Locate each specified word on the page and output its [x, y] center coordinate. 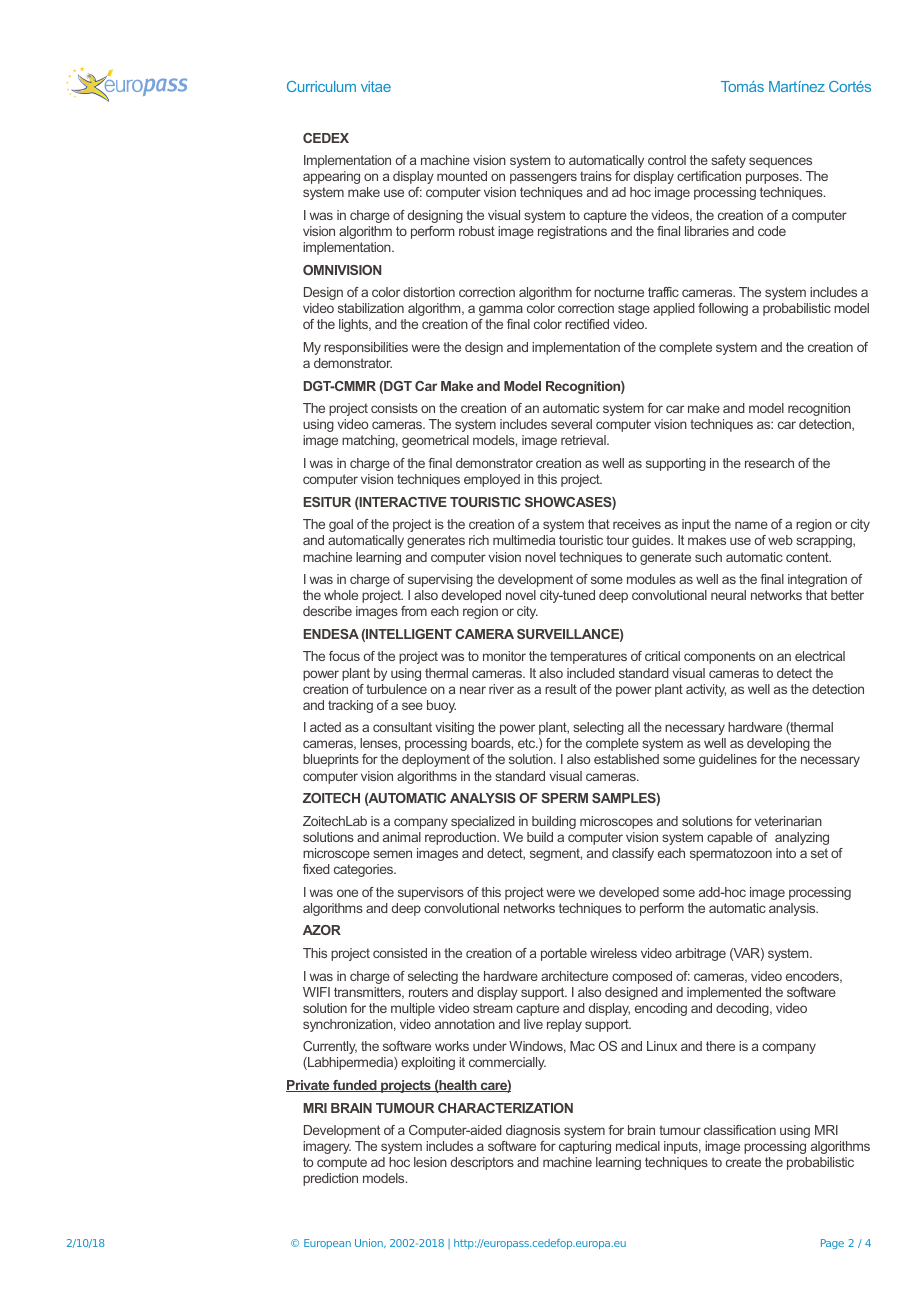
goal [341, 525]
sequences [780, 162]
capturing [585, 1147]
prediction [330, 1179]
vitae [376, 86]
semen [392, 854]
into [786, 853]
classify [633, 854]
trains [596, 176]
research [769, 463]
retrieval [584, 440]
